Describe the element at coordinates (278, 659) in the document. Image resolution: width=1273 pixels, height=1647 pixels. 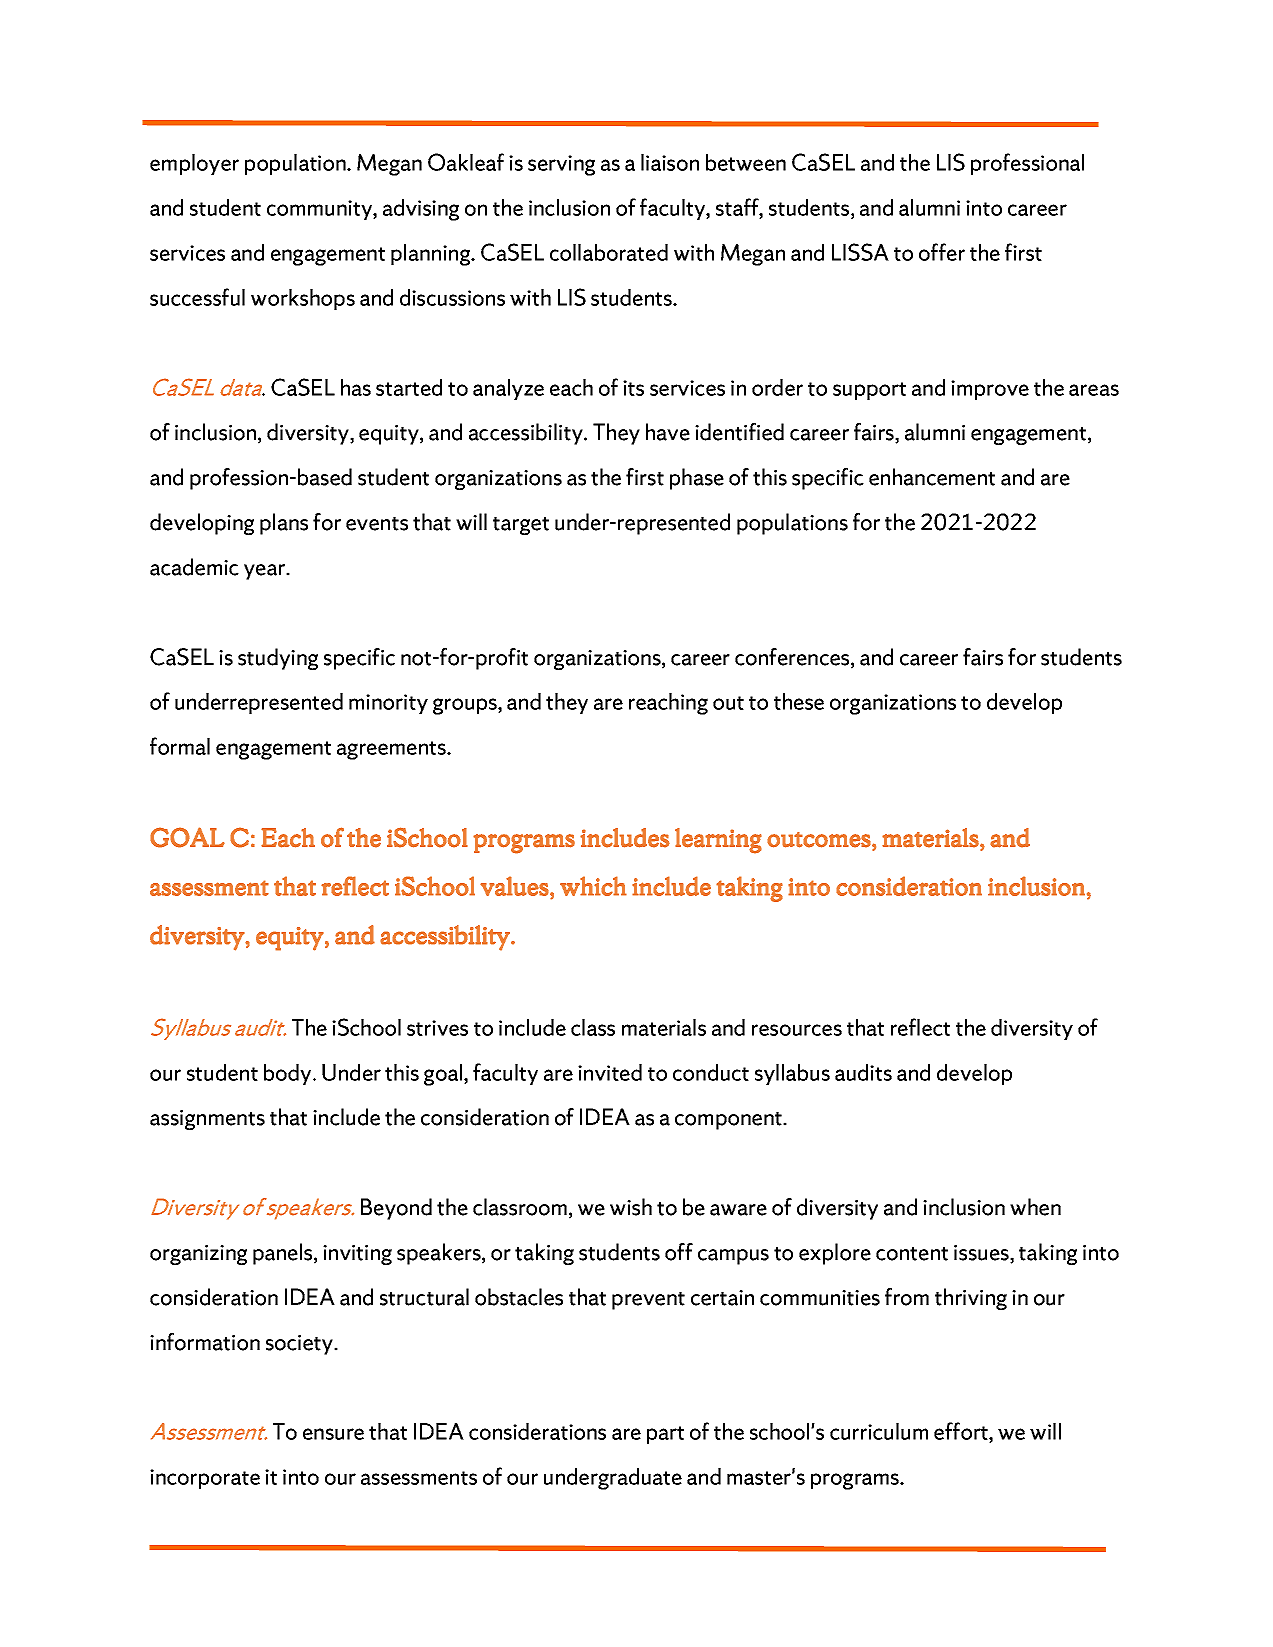
I see `studying` at that location.
